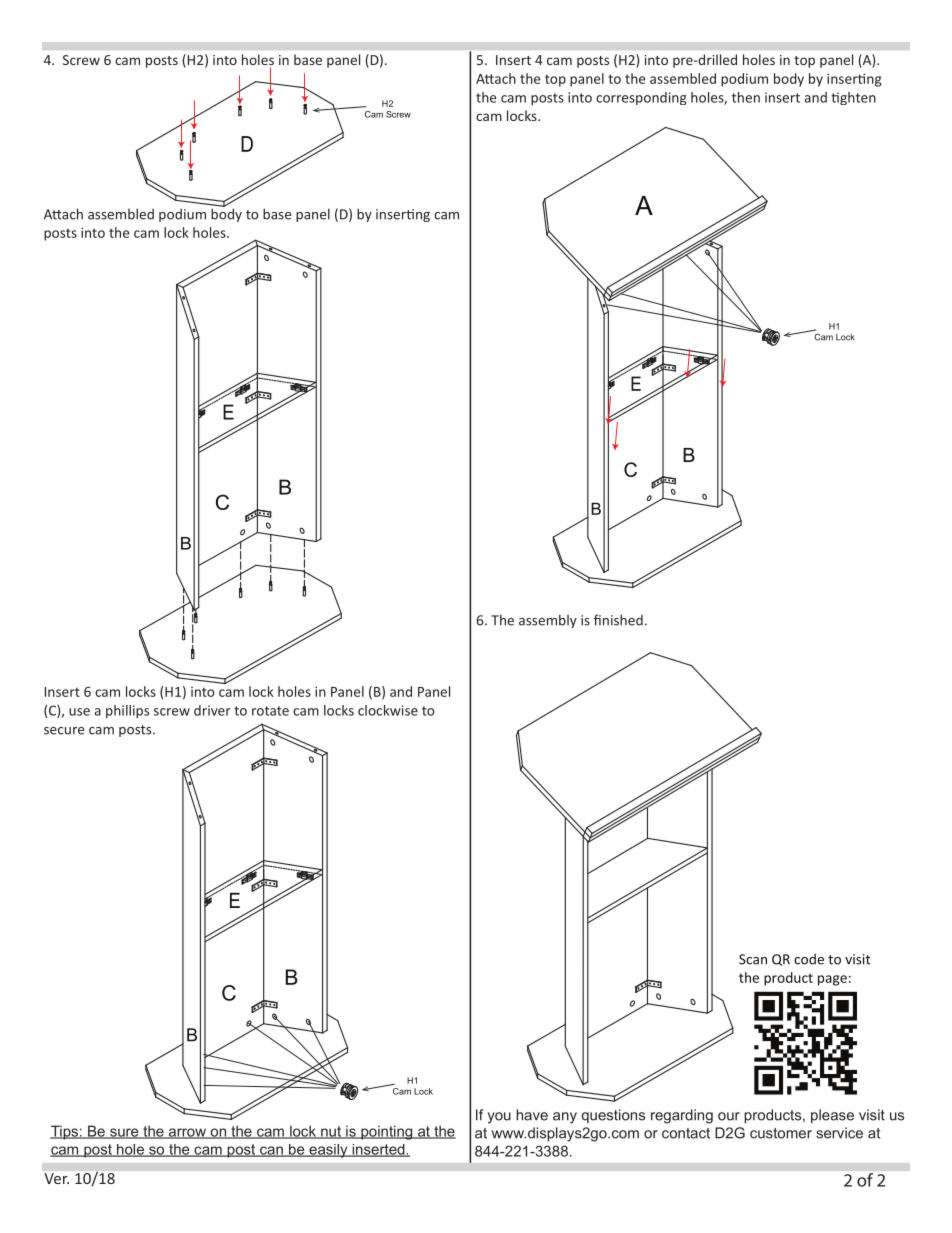 This screenshot has width=952, height=1233. Describe the element at coordinates (548, 621) in the screenshot. I see `assembly` at that location.
